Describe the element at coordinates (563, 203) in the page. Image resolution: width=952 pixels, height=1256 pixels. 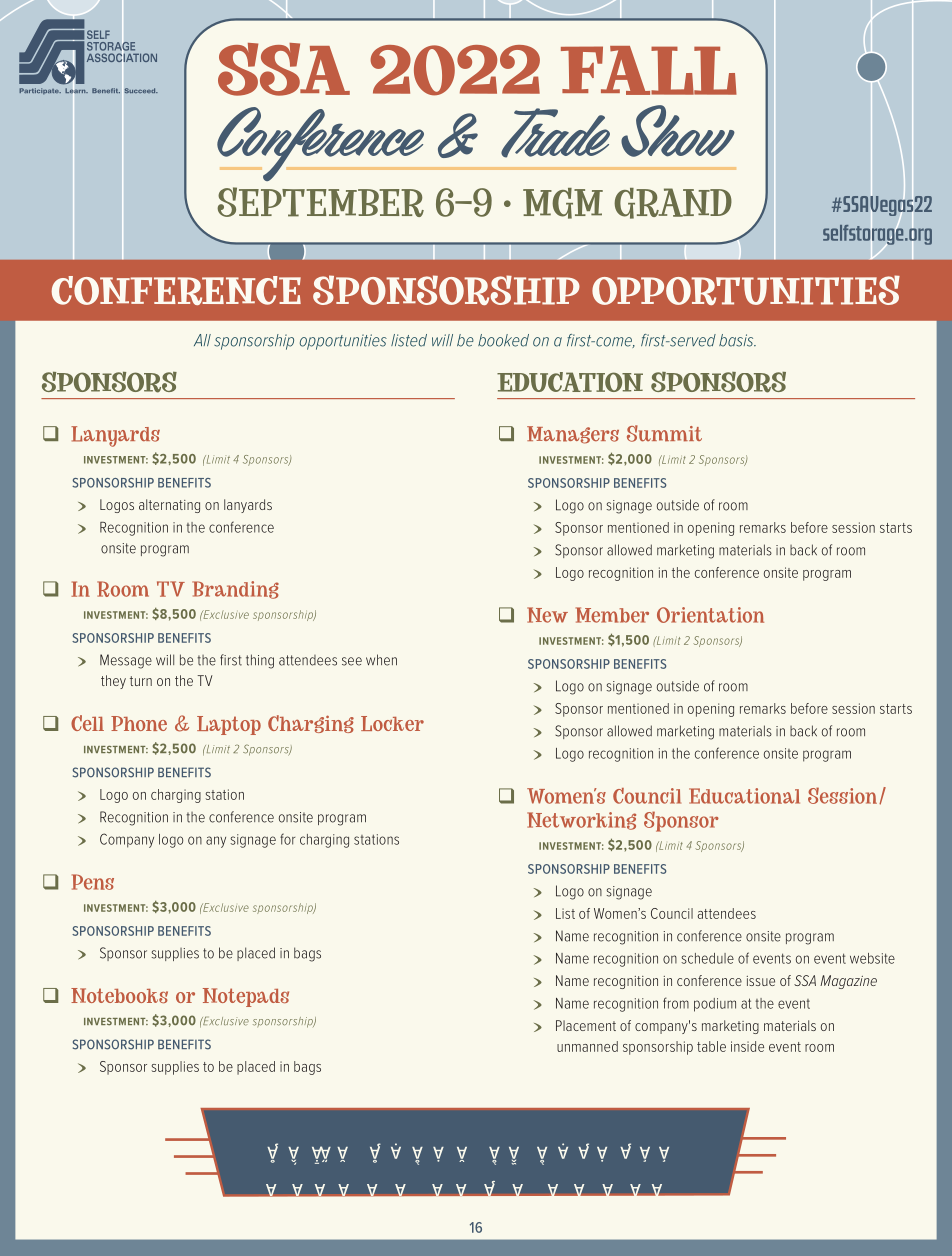
I see `MGM` at that location.
